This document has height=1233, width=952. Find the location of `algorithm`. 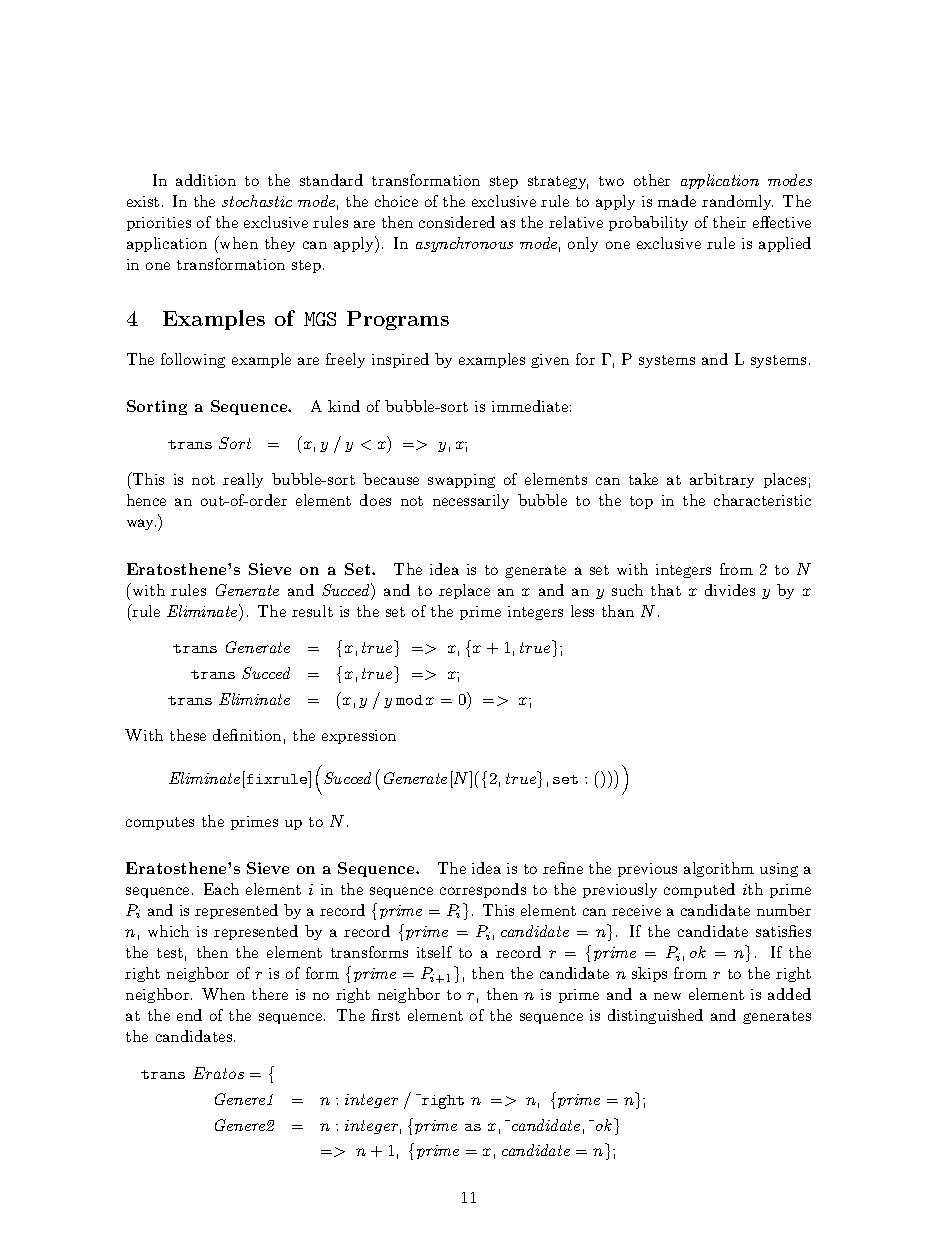

algorithm is located at coordinates (719, 869).
